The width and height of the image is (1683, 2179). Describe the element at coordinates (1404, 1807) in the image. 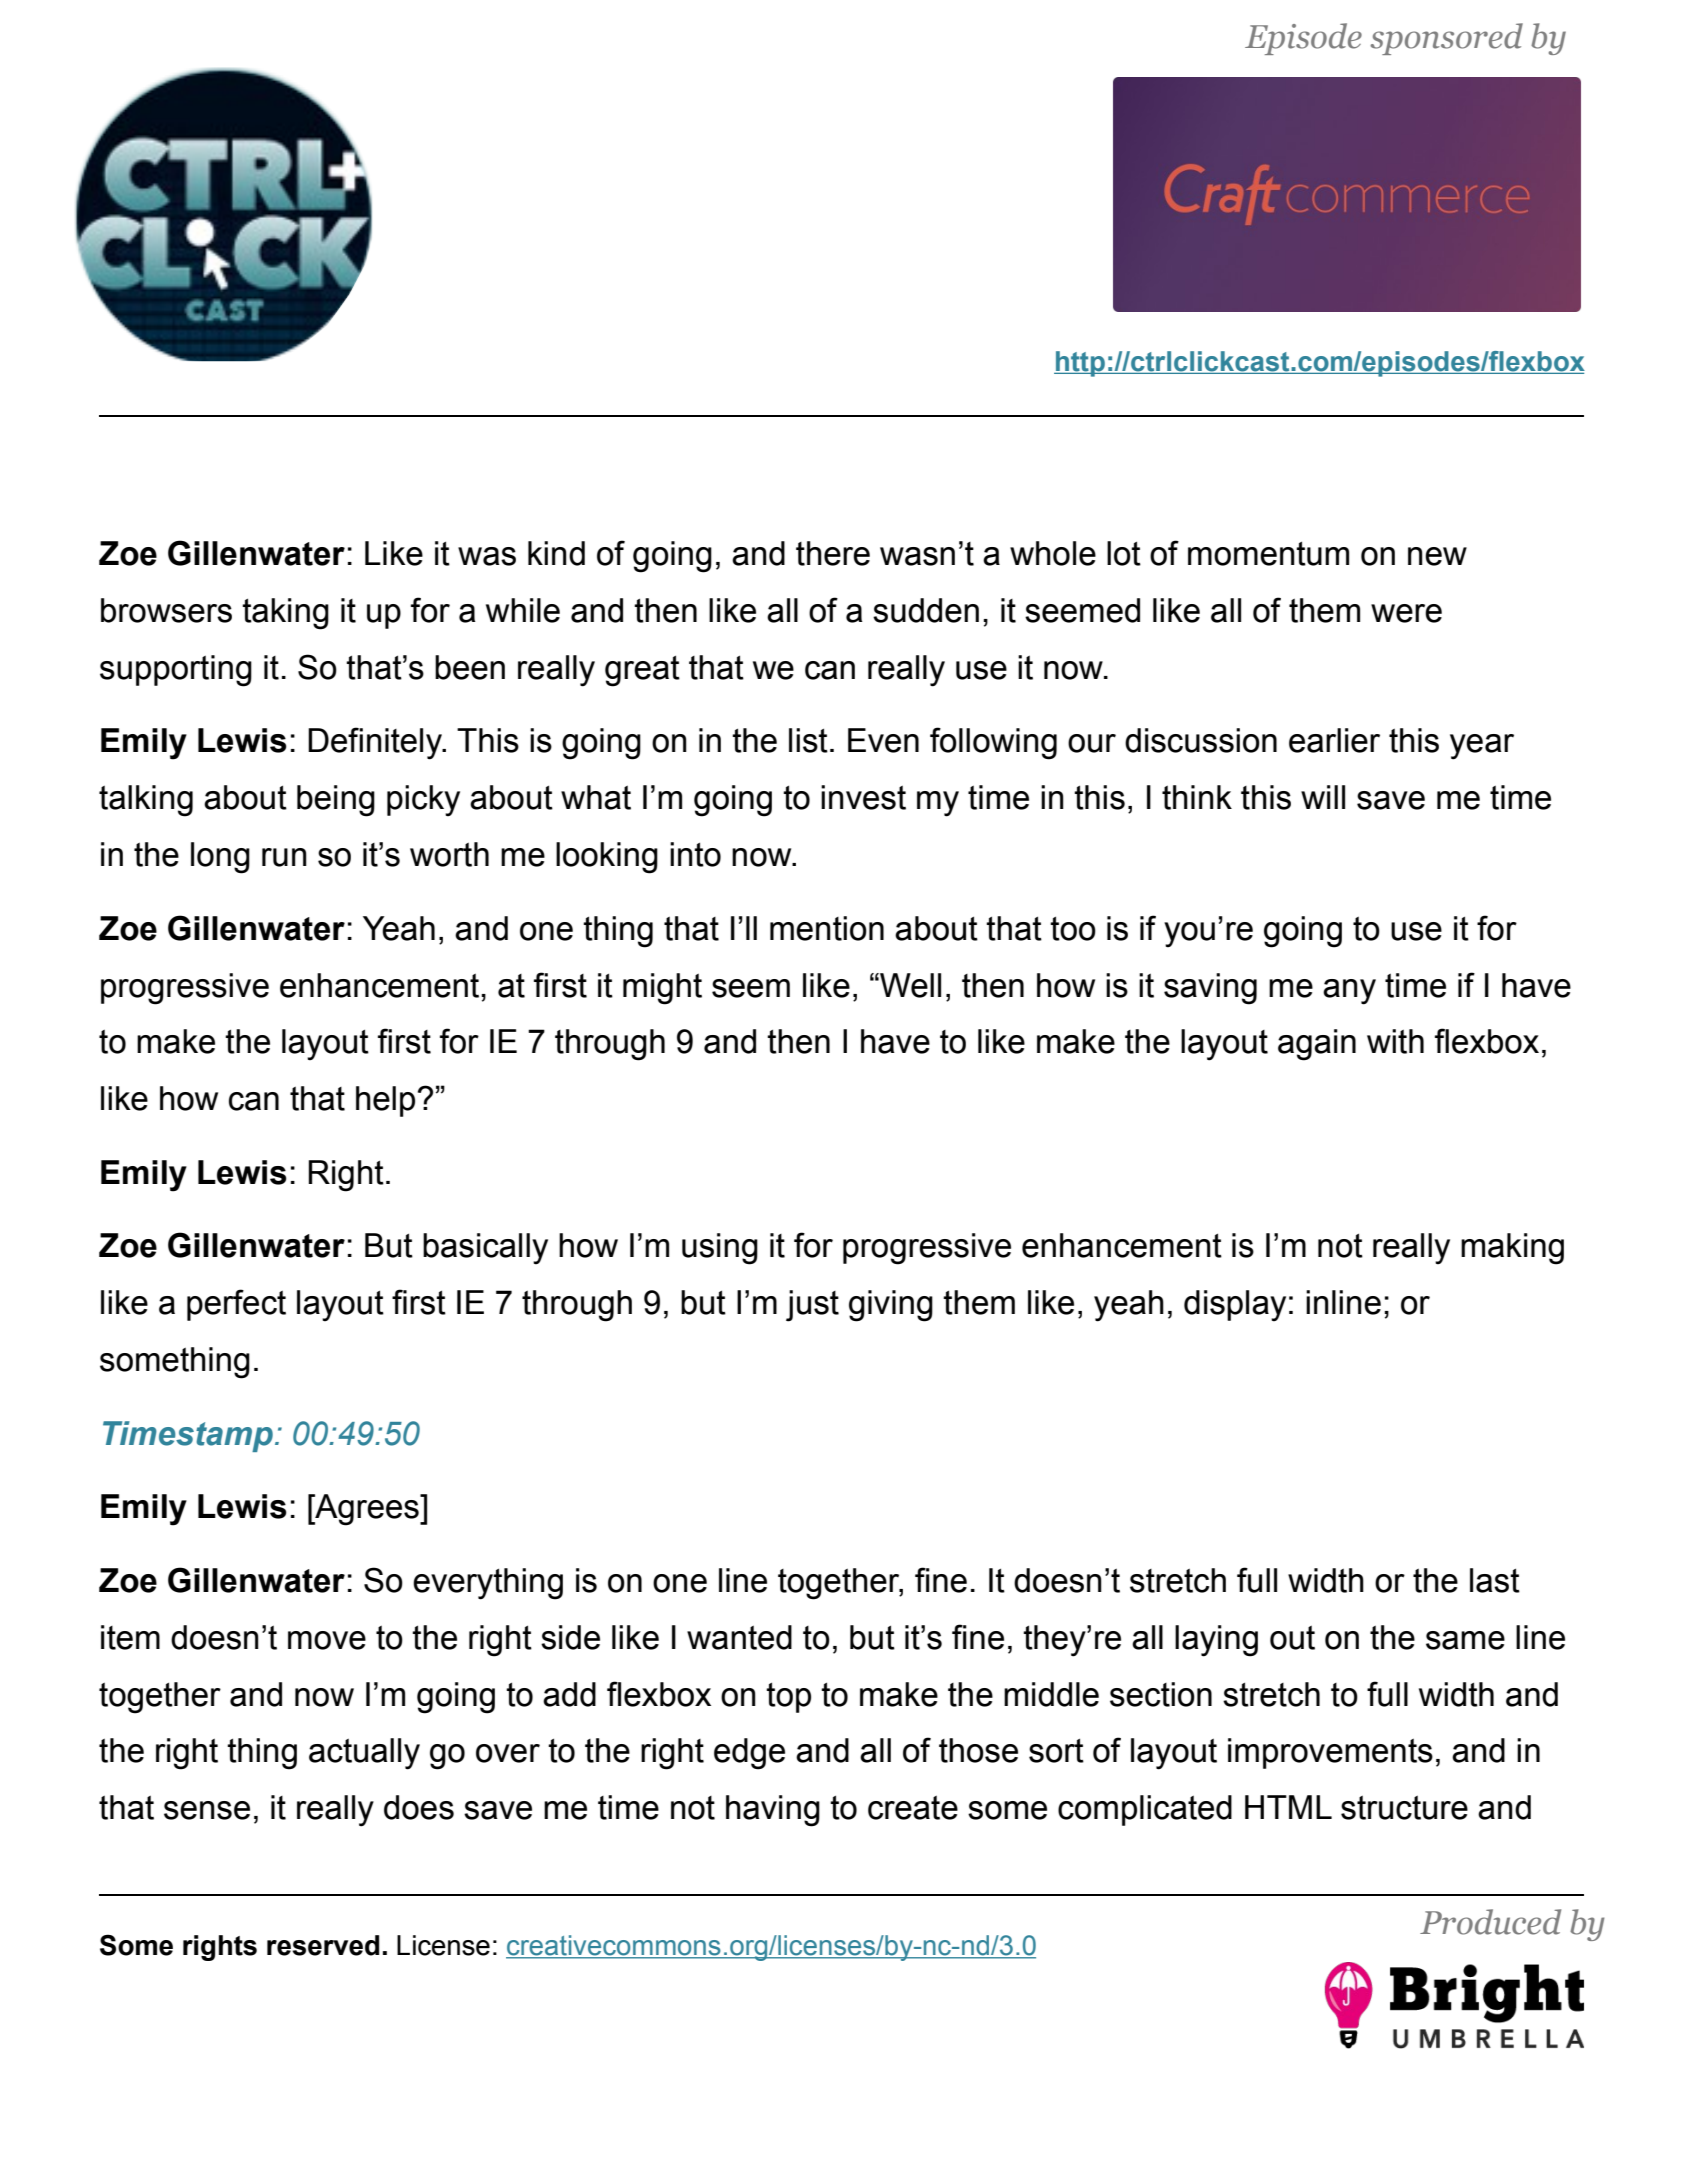

I see `structure` at that location.
